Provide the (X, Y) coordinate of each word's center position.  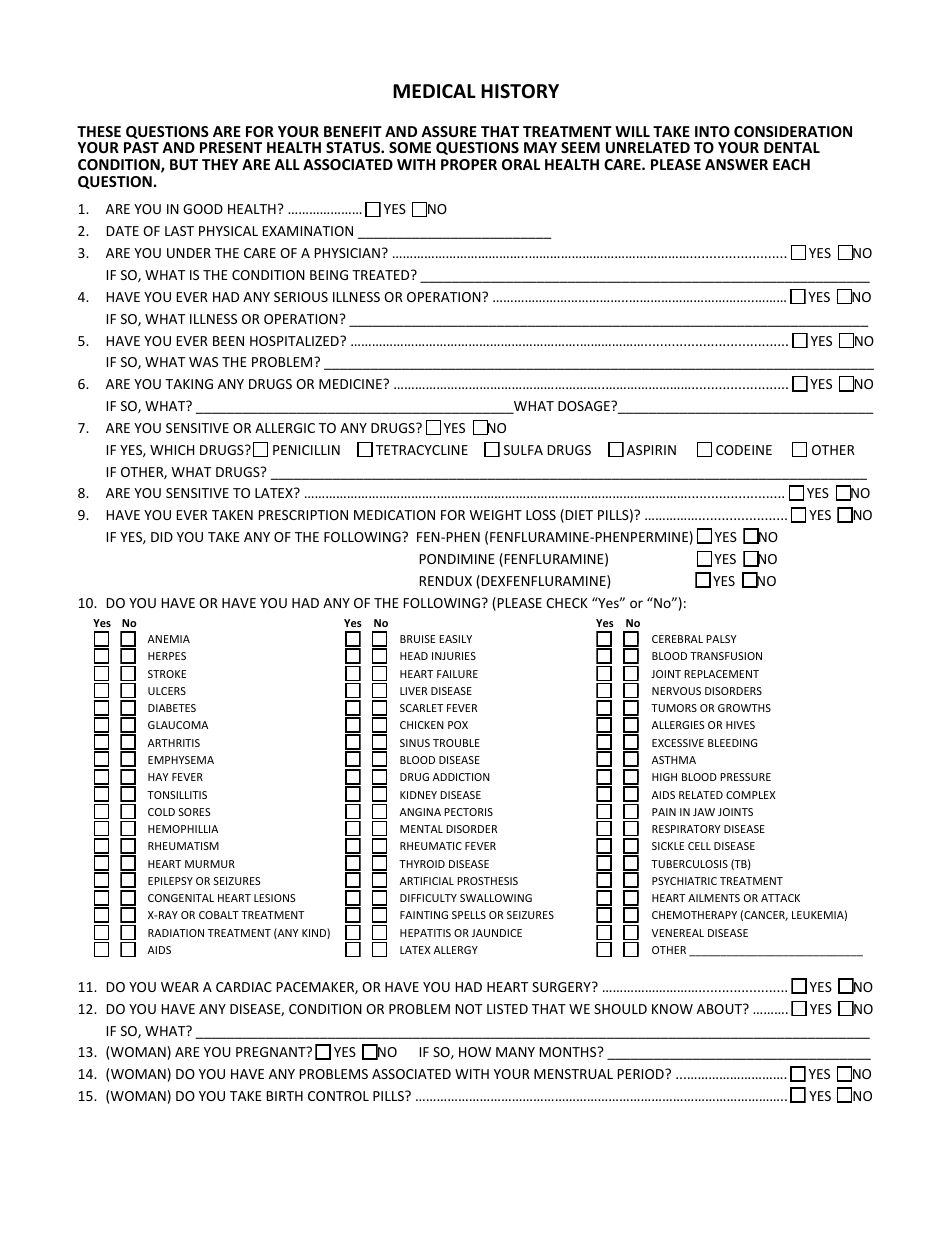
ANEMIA (169, 639)
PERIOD (642, 1074)
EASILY (455, 639)
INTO (712, 131)
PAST (141, 147)
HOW (475, 1052)
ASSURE (449, 131)
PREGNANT (272, 1051)
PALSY (721, 639)
